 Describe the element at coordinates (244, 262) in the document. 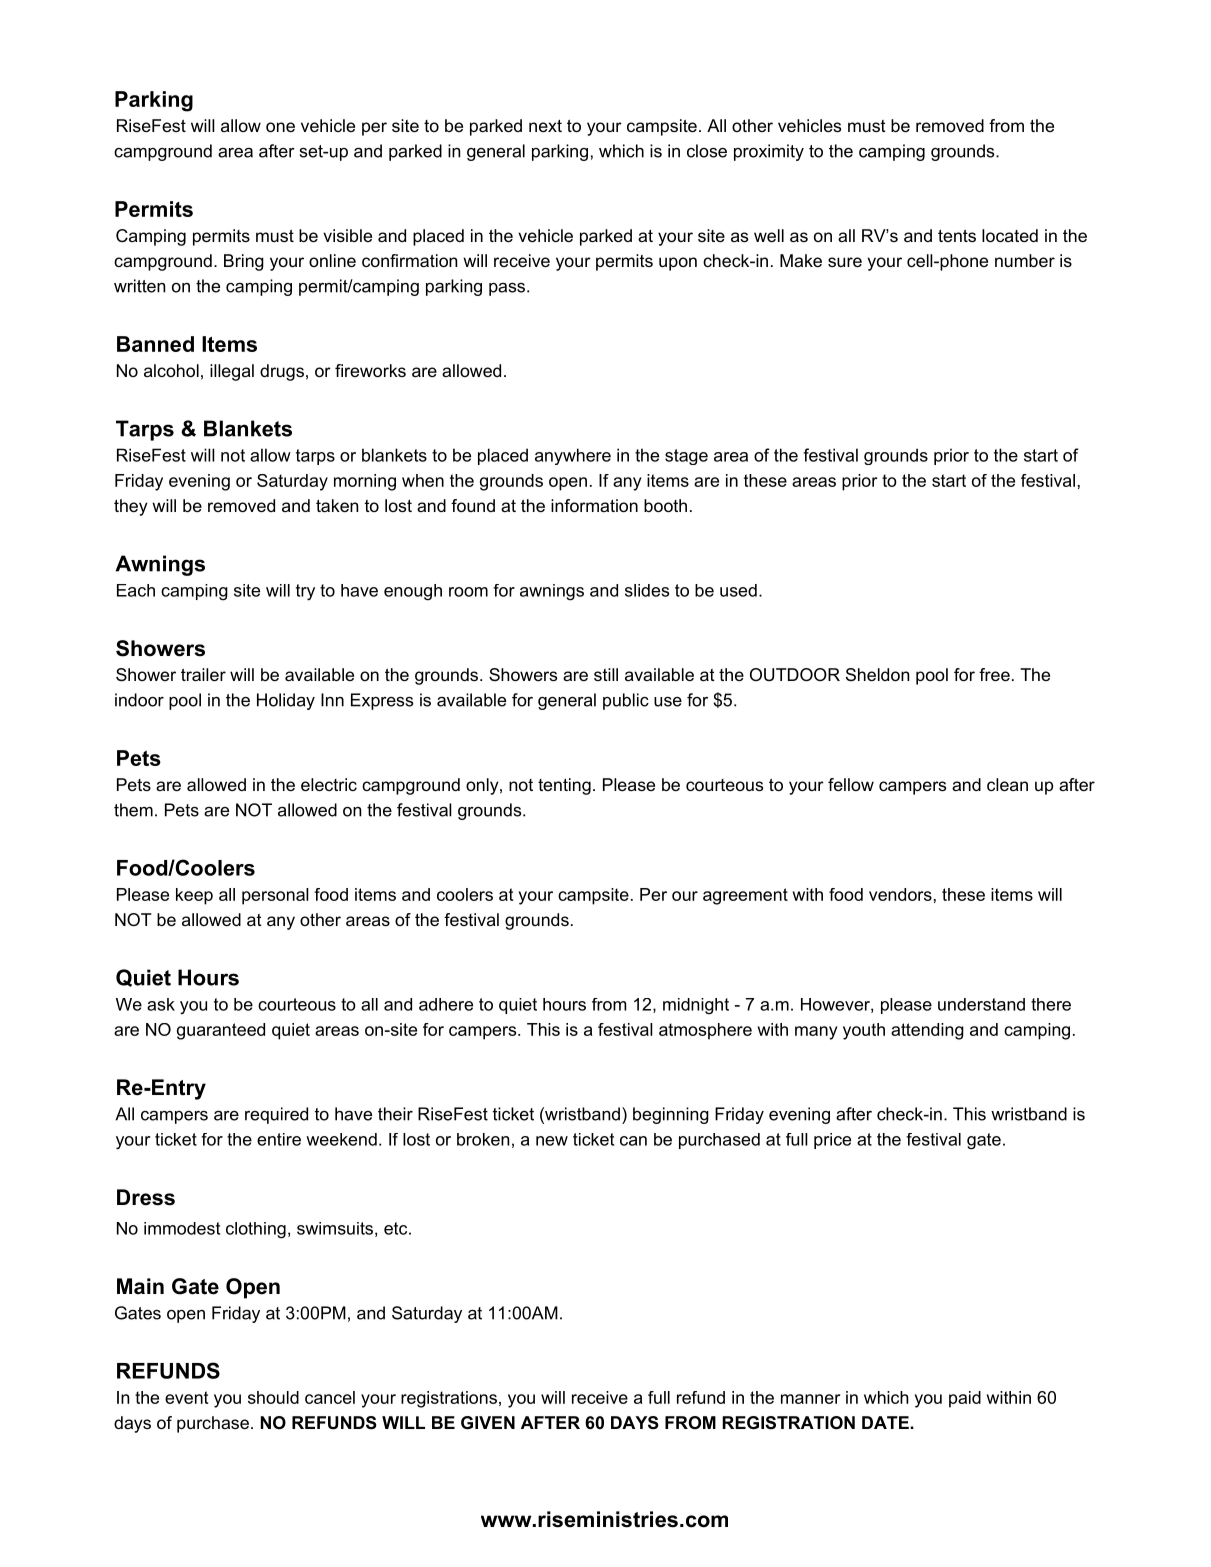

I see `Bring` at that location.
